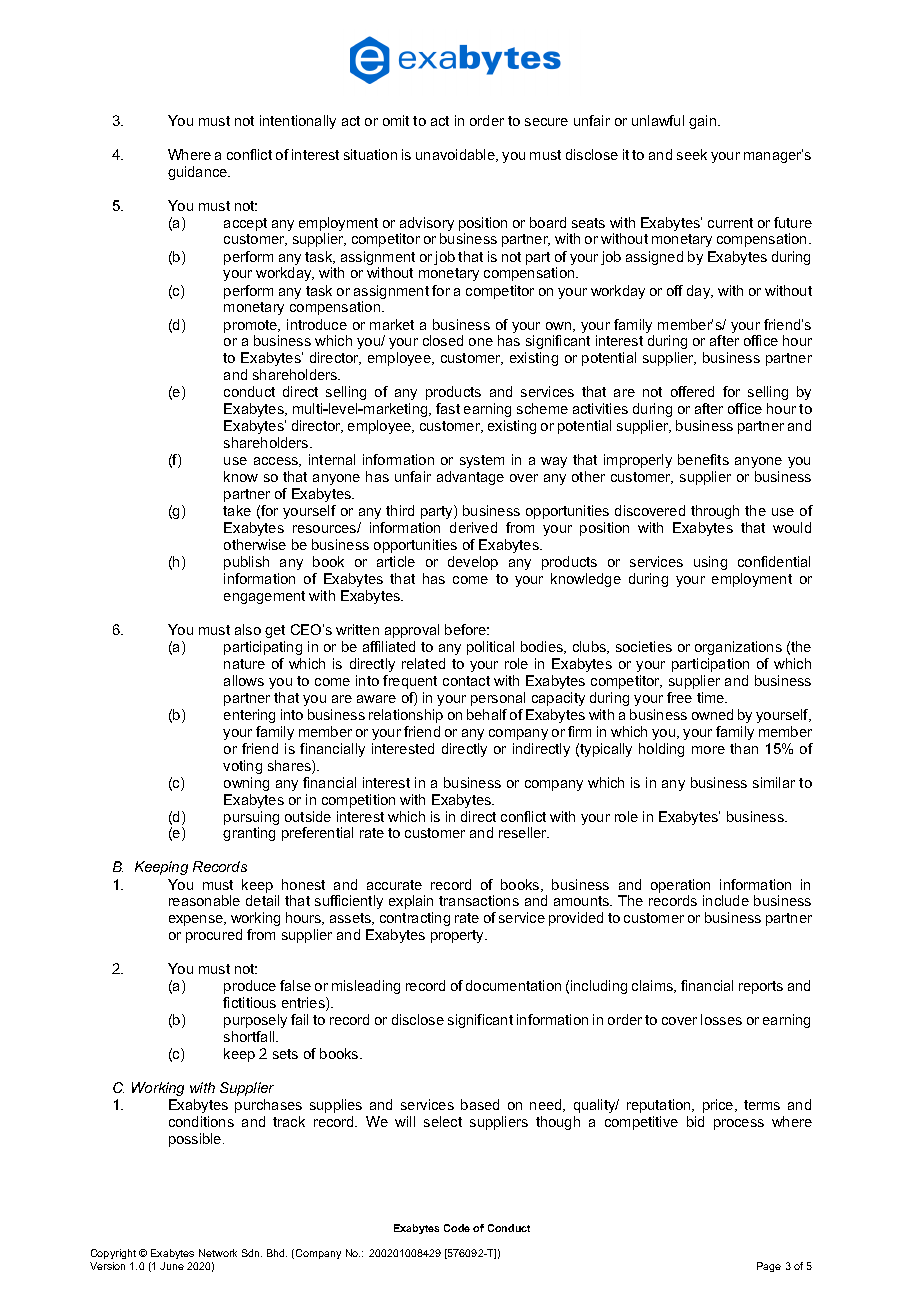 The height and width of the page is (1308, 924). What do you see at coordinates (244, 680) in the page?
I see `allows` at bounding box center [244, 680].
